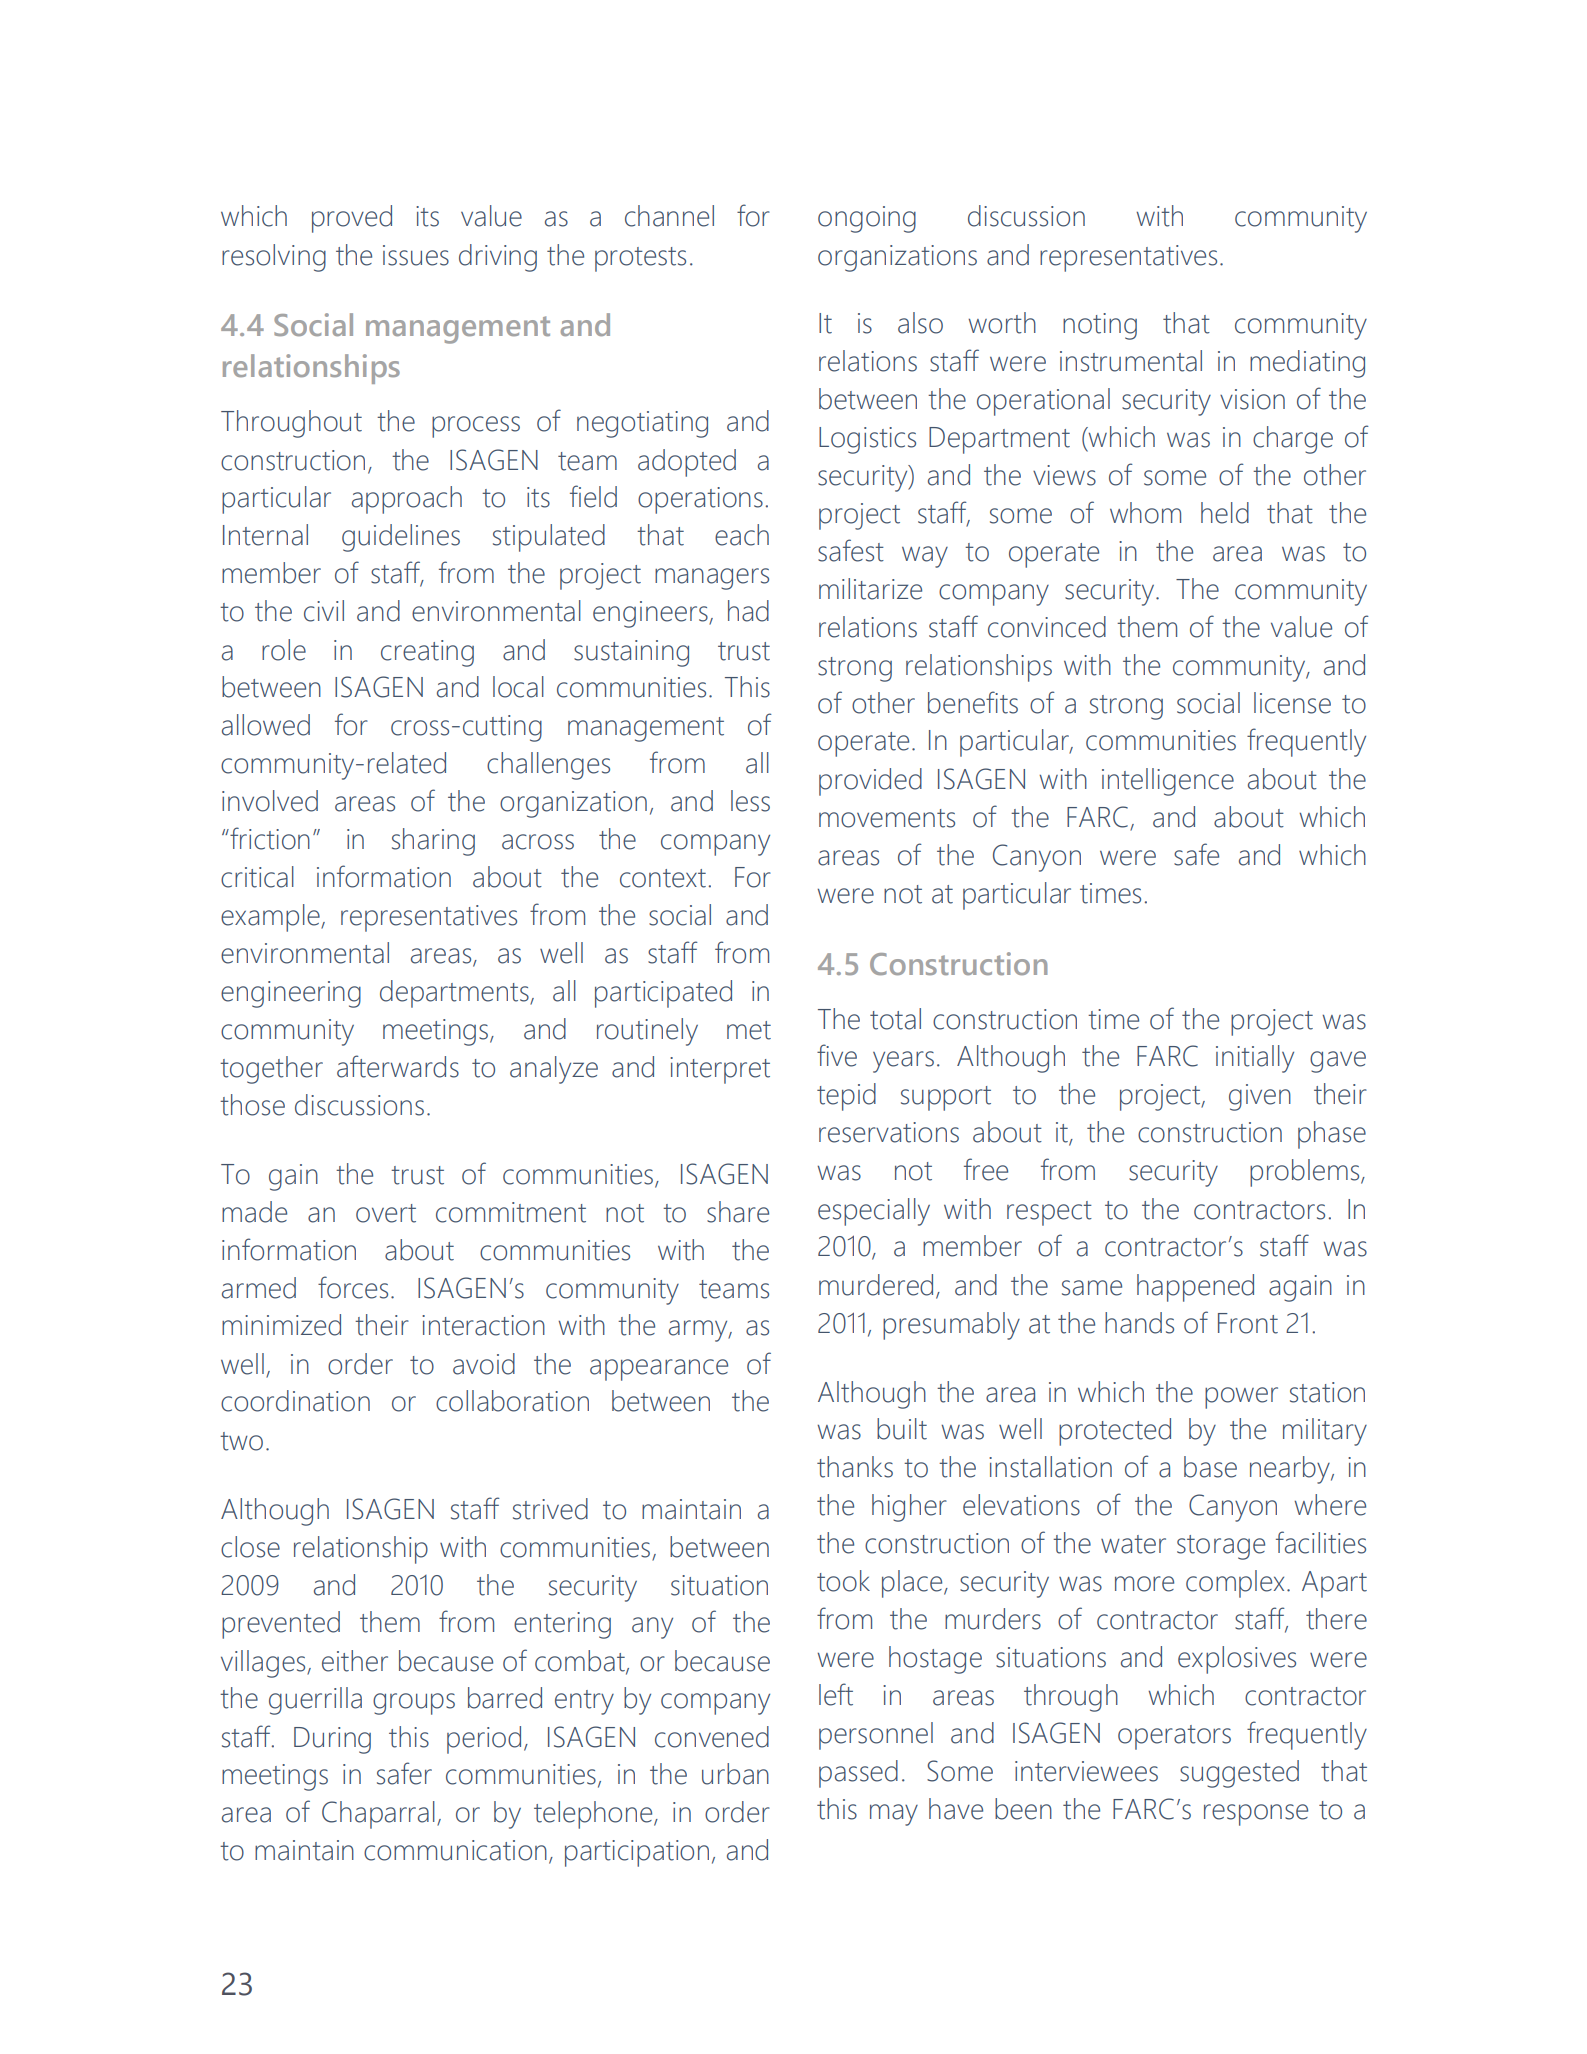  Describe the element at coordinates (867, 219) in the screenshot. I see `ongoing` at that location.
